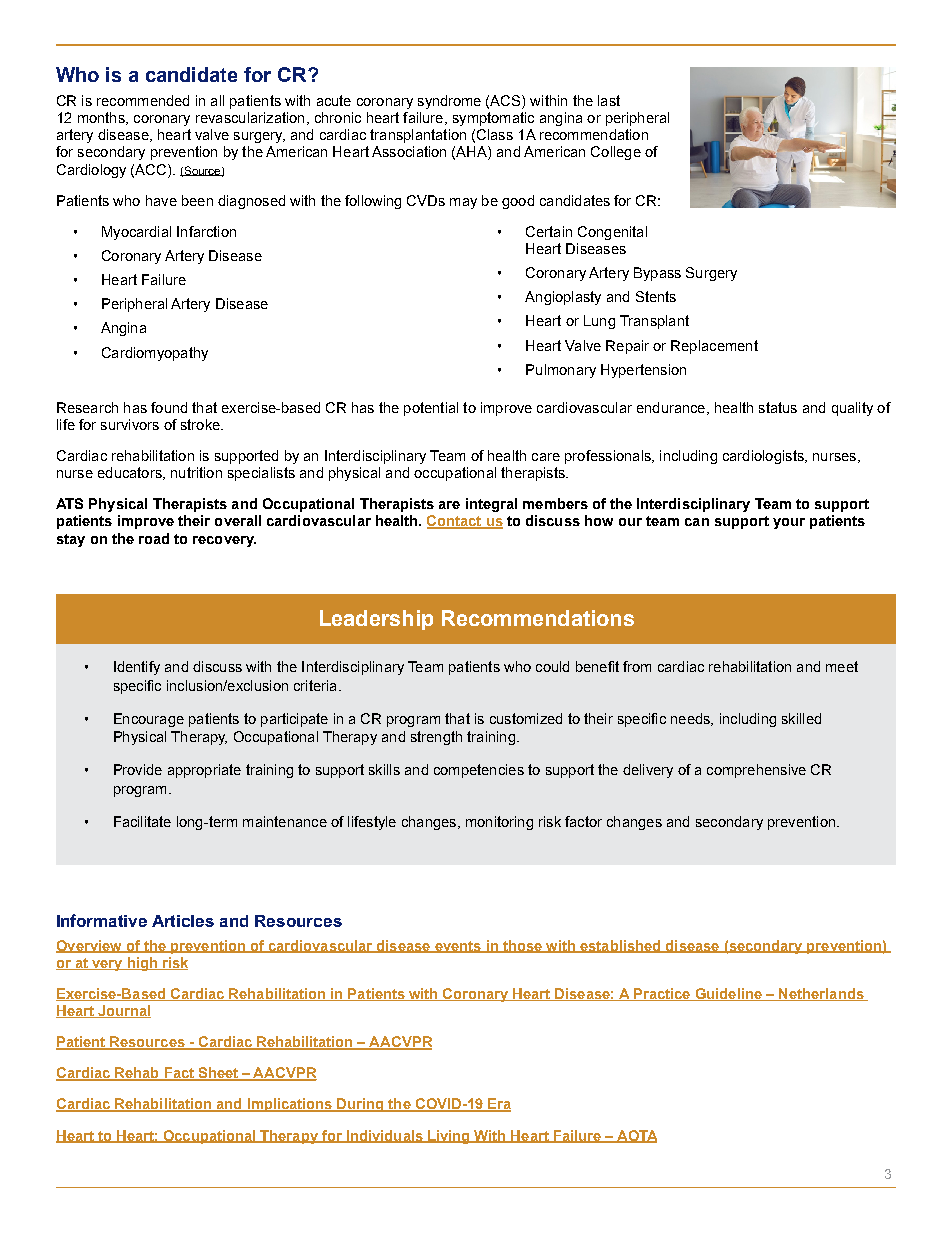  Describe the element at coordinates (218, 1074) in the screenshot. I see `Sheet` at that location.
